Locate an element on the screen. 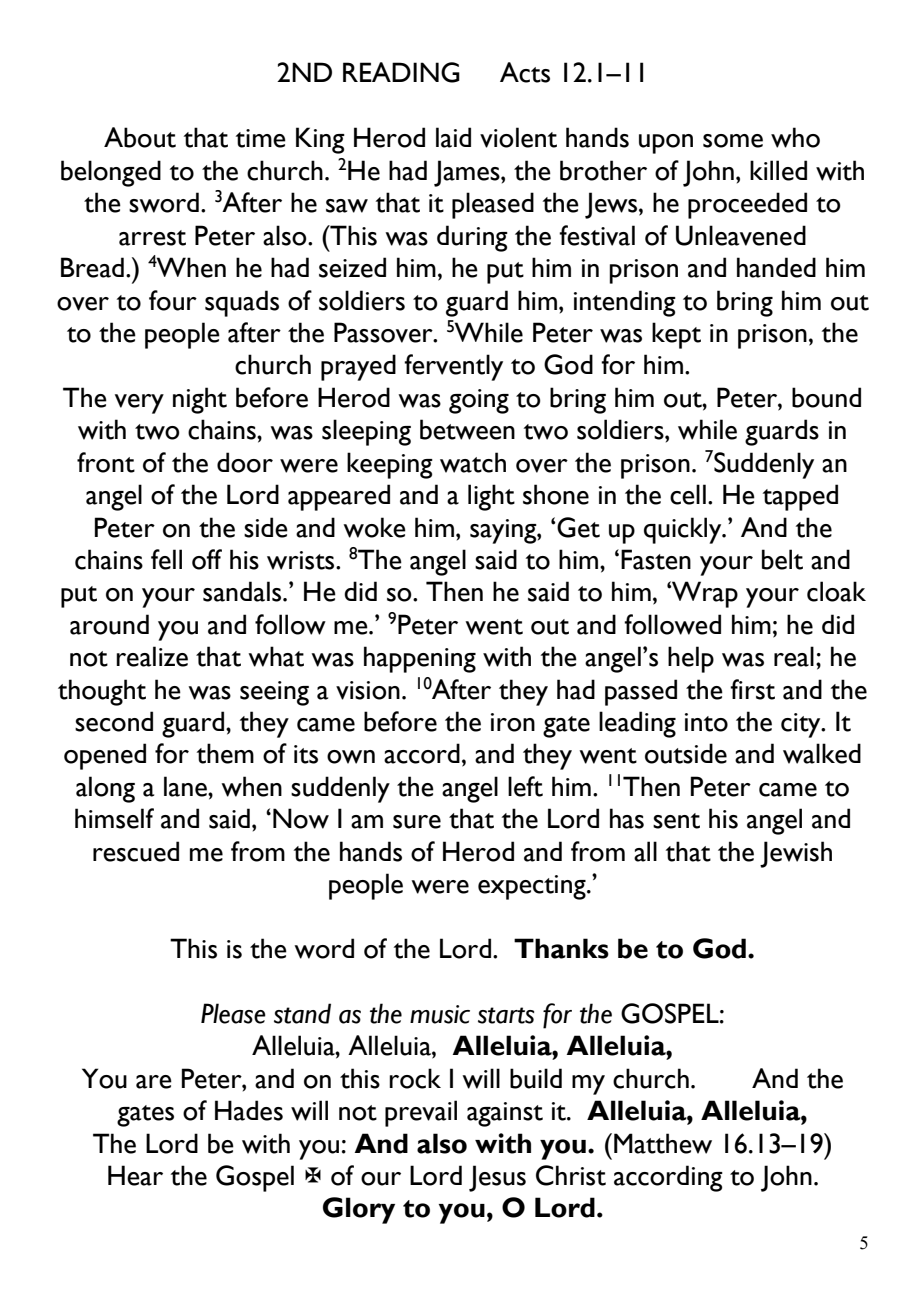  laid is located at coordinates (453, 137).
